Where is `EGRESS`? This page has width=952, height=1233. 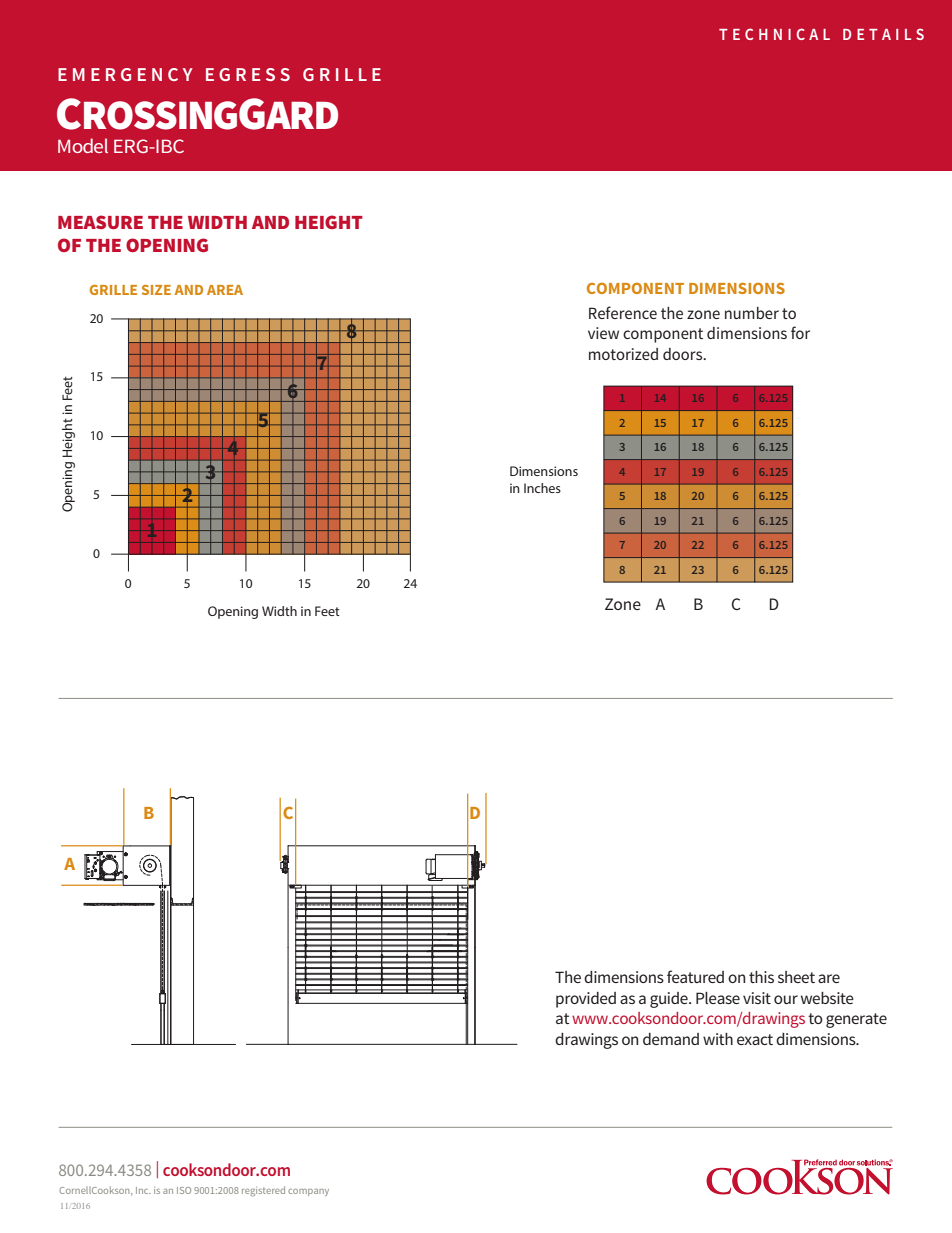
EGRESS is located at coordinates (248, 74).
